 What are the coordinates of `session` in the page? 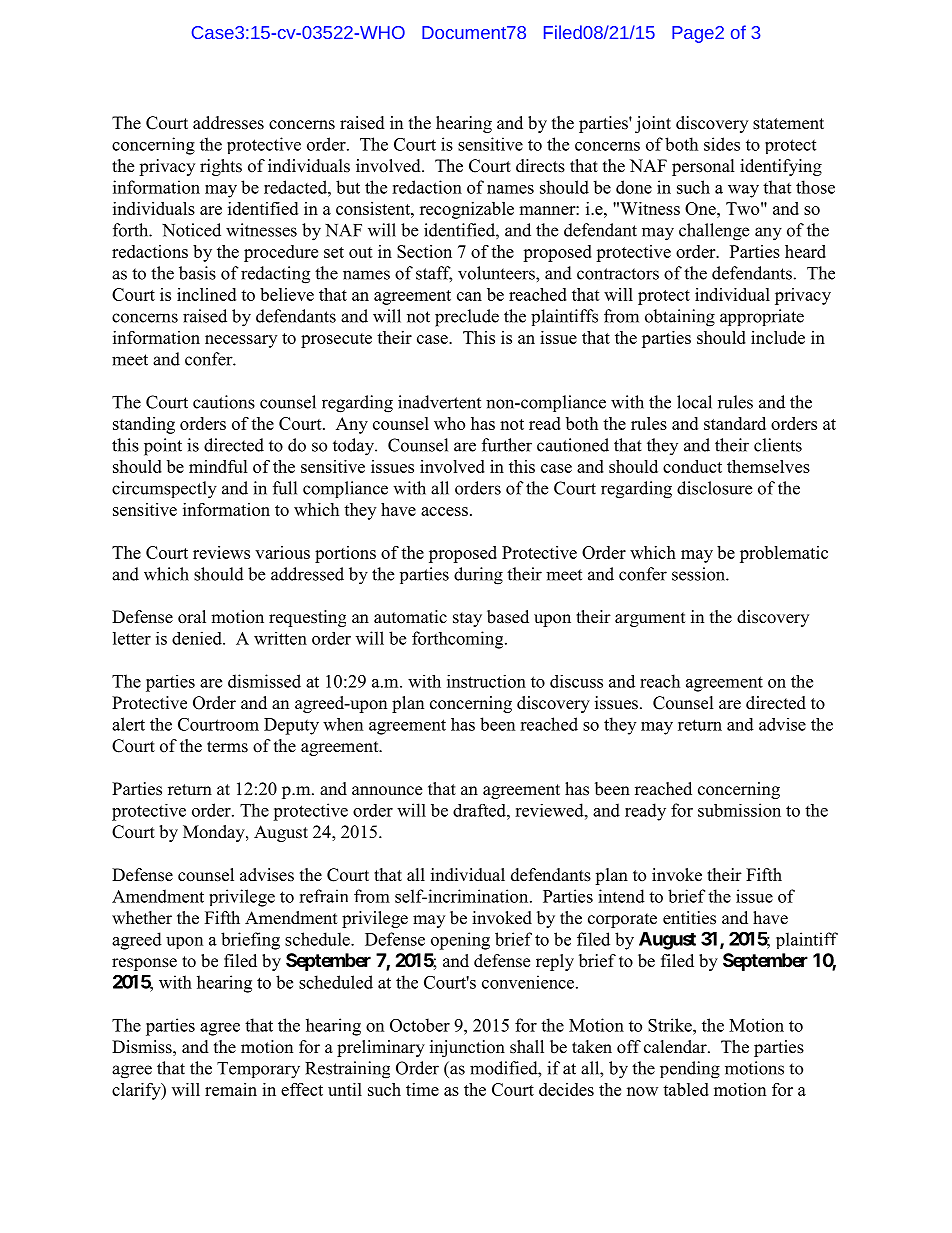 It's located at (699, 574).
